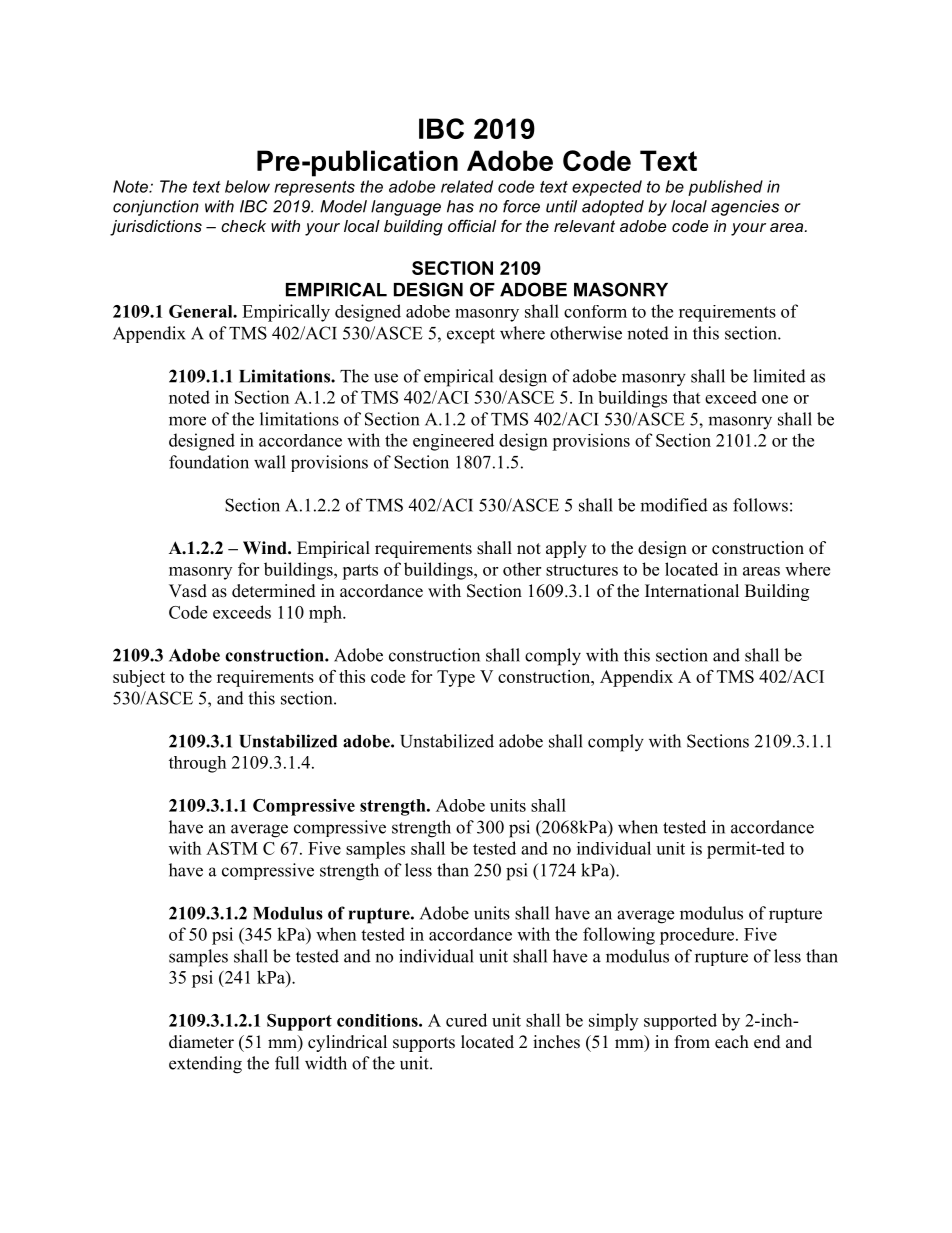 The width and height of the document is (952, 1233). I want to click on check, so click(243, 226).
